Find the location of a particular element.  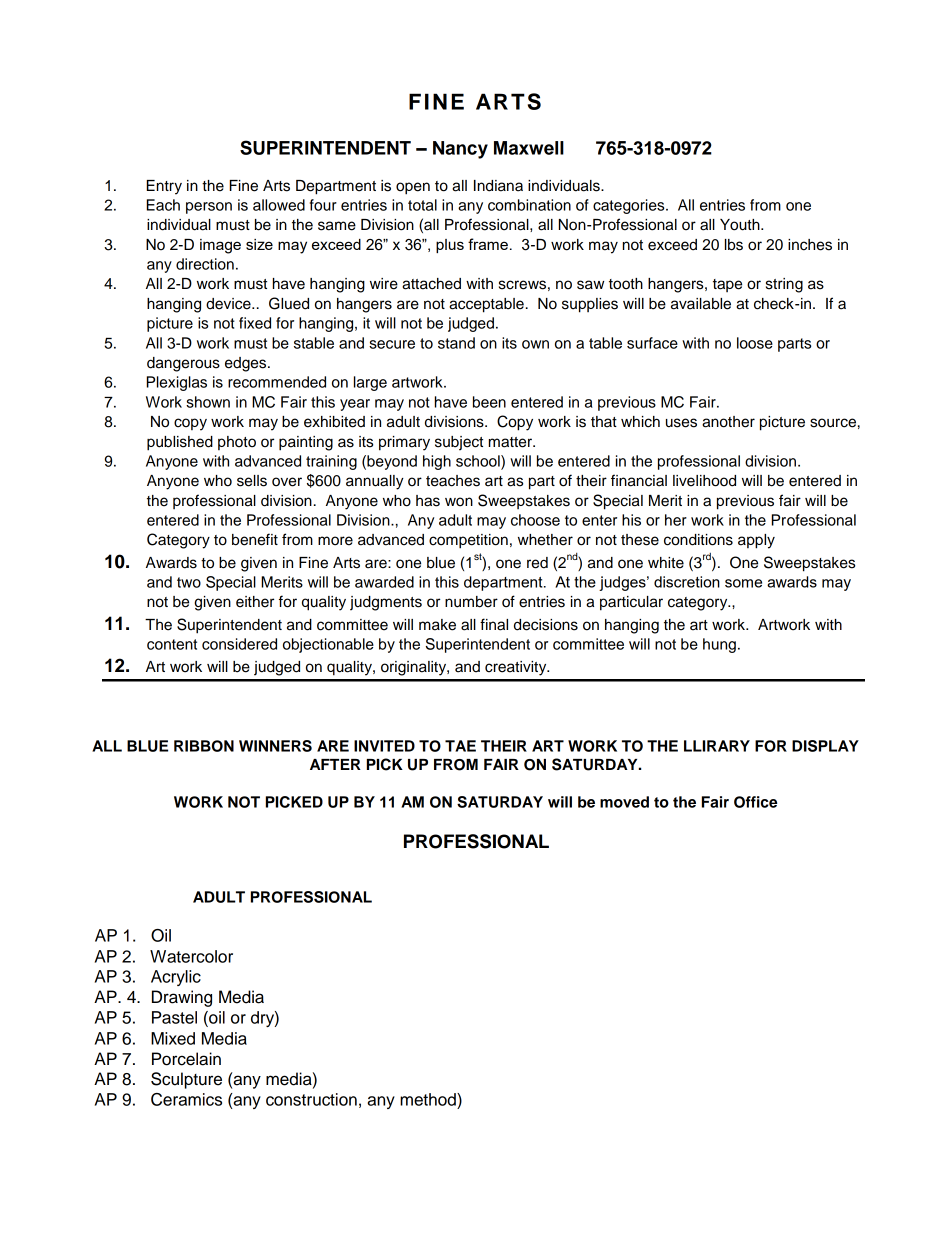

Sculpture is located at coordinates (186, 1080).
